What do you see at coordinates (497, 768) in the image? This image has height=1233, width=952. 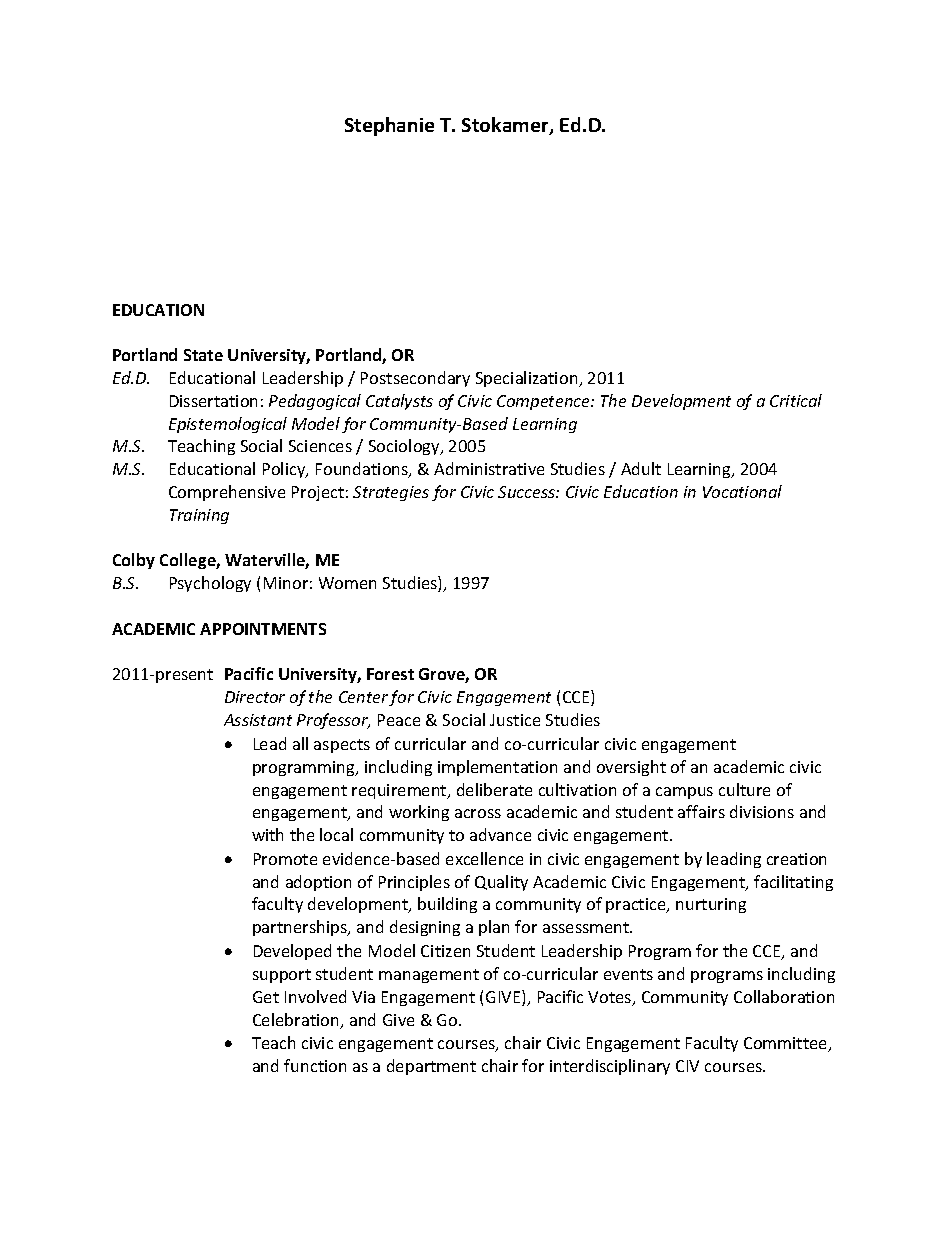 I see `implementation` at bounding box center [497, 768].
